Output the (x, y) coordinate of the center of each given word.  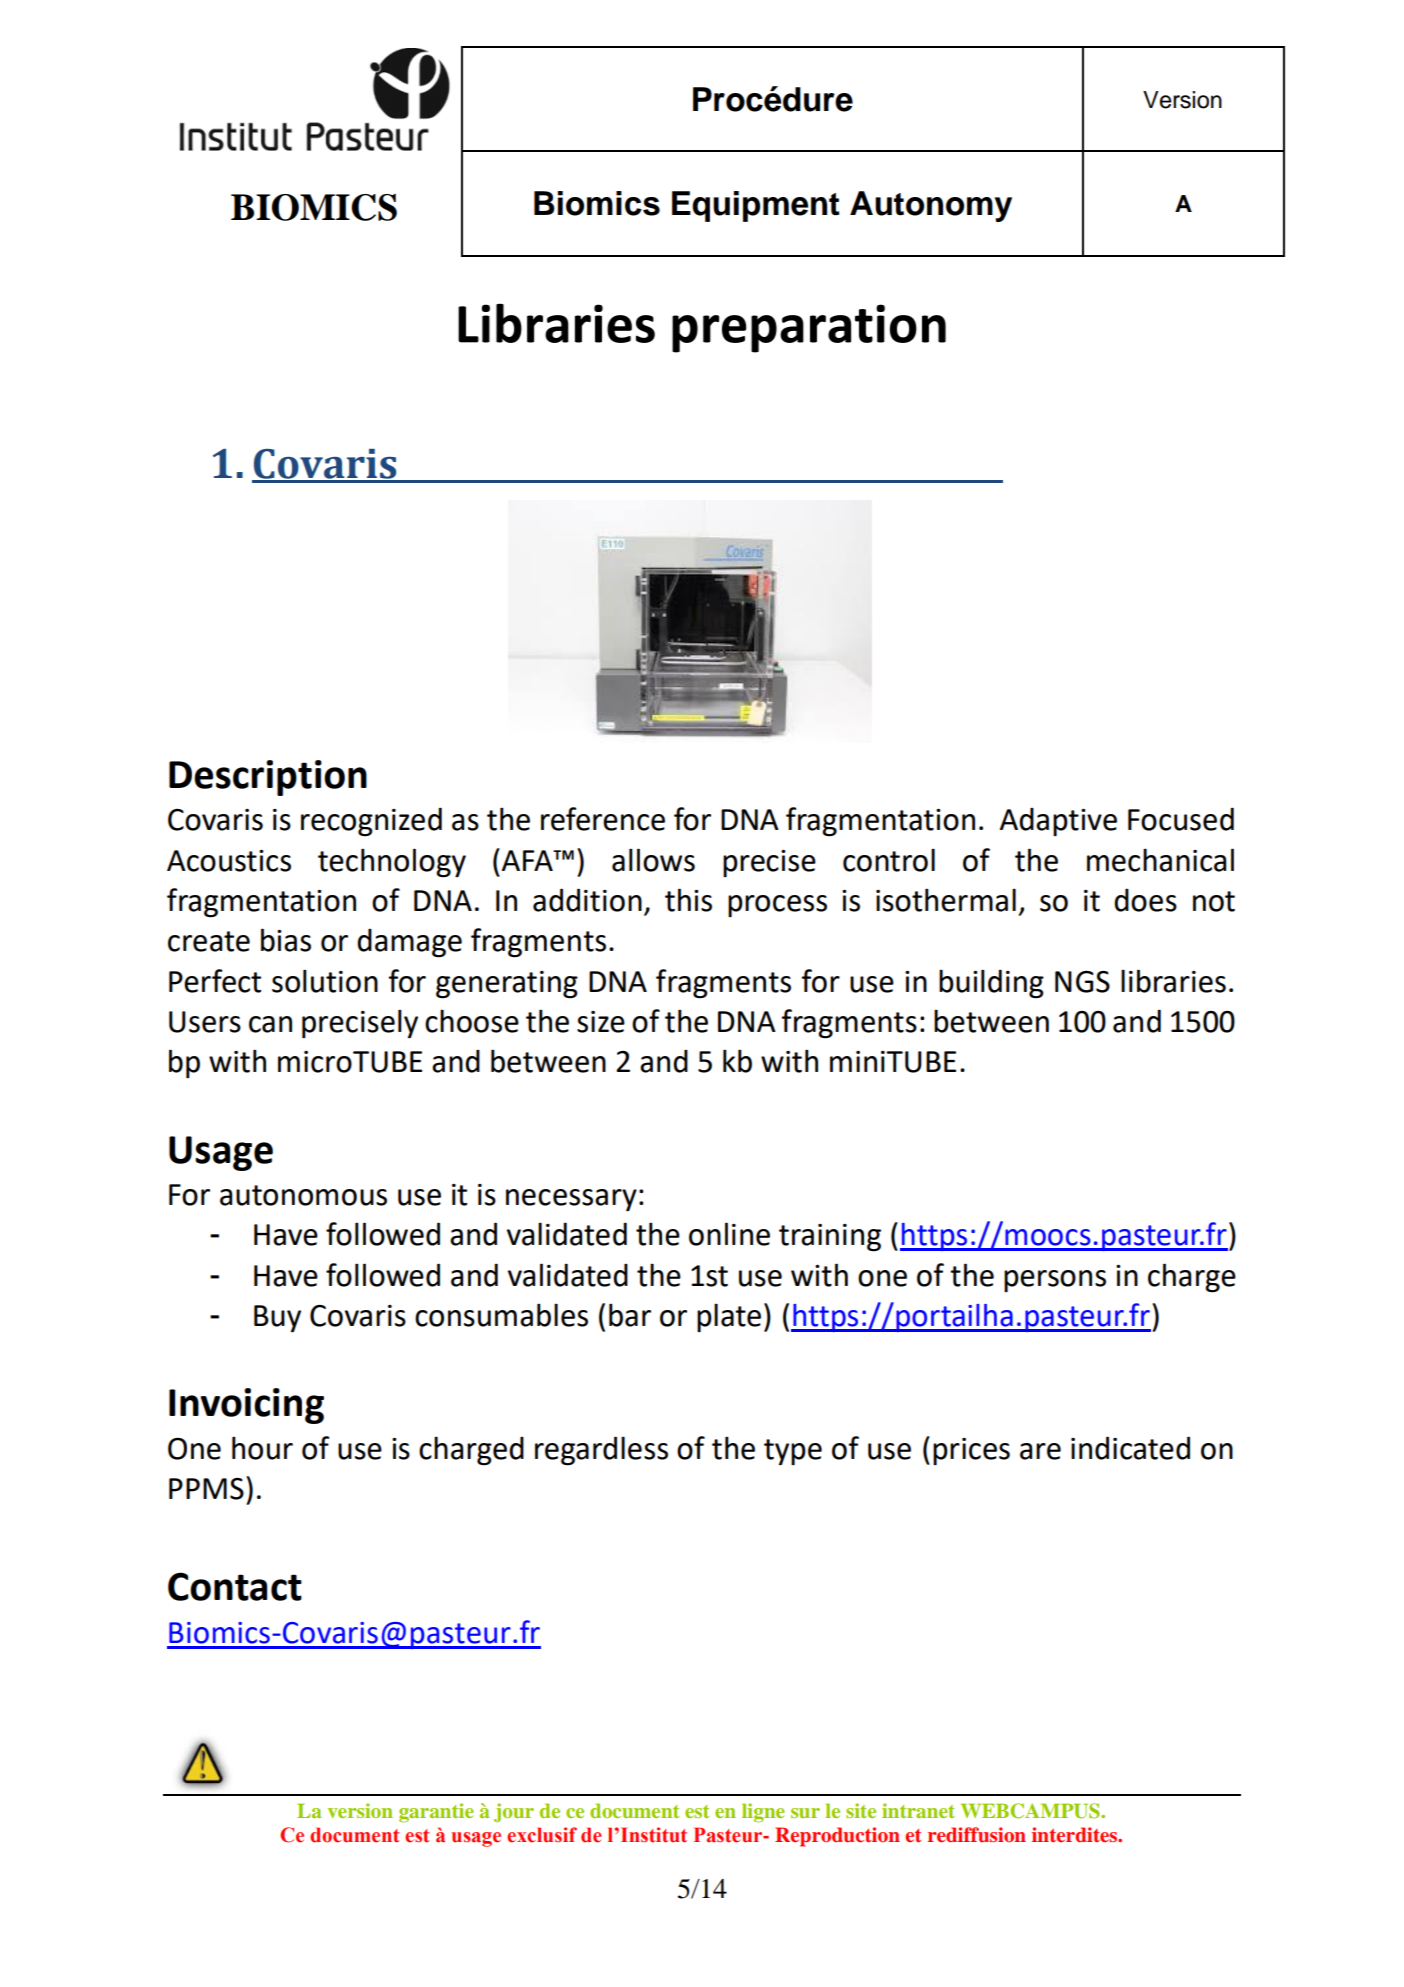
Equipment (756, 206)
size (601, 1022)
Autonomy (931, 206)
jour (514, 1812)
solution (325, 981)
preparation (809, 328)
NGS (1082, 982)
